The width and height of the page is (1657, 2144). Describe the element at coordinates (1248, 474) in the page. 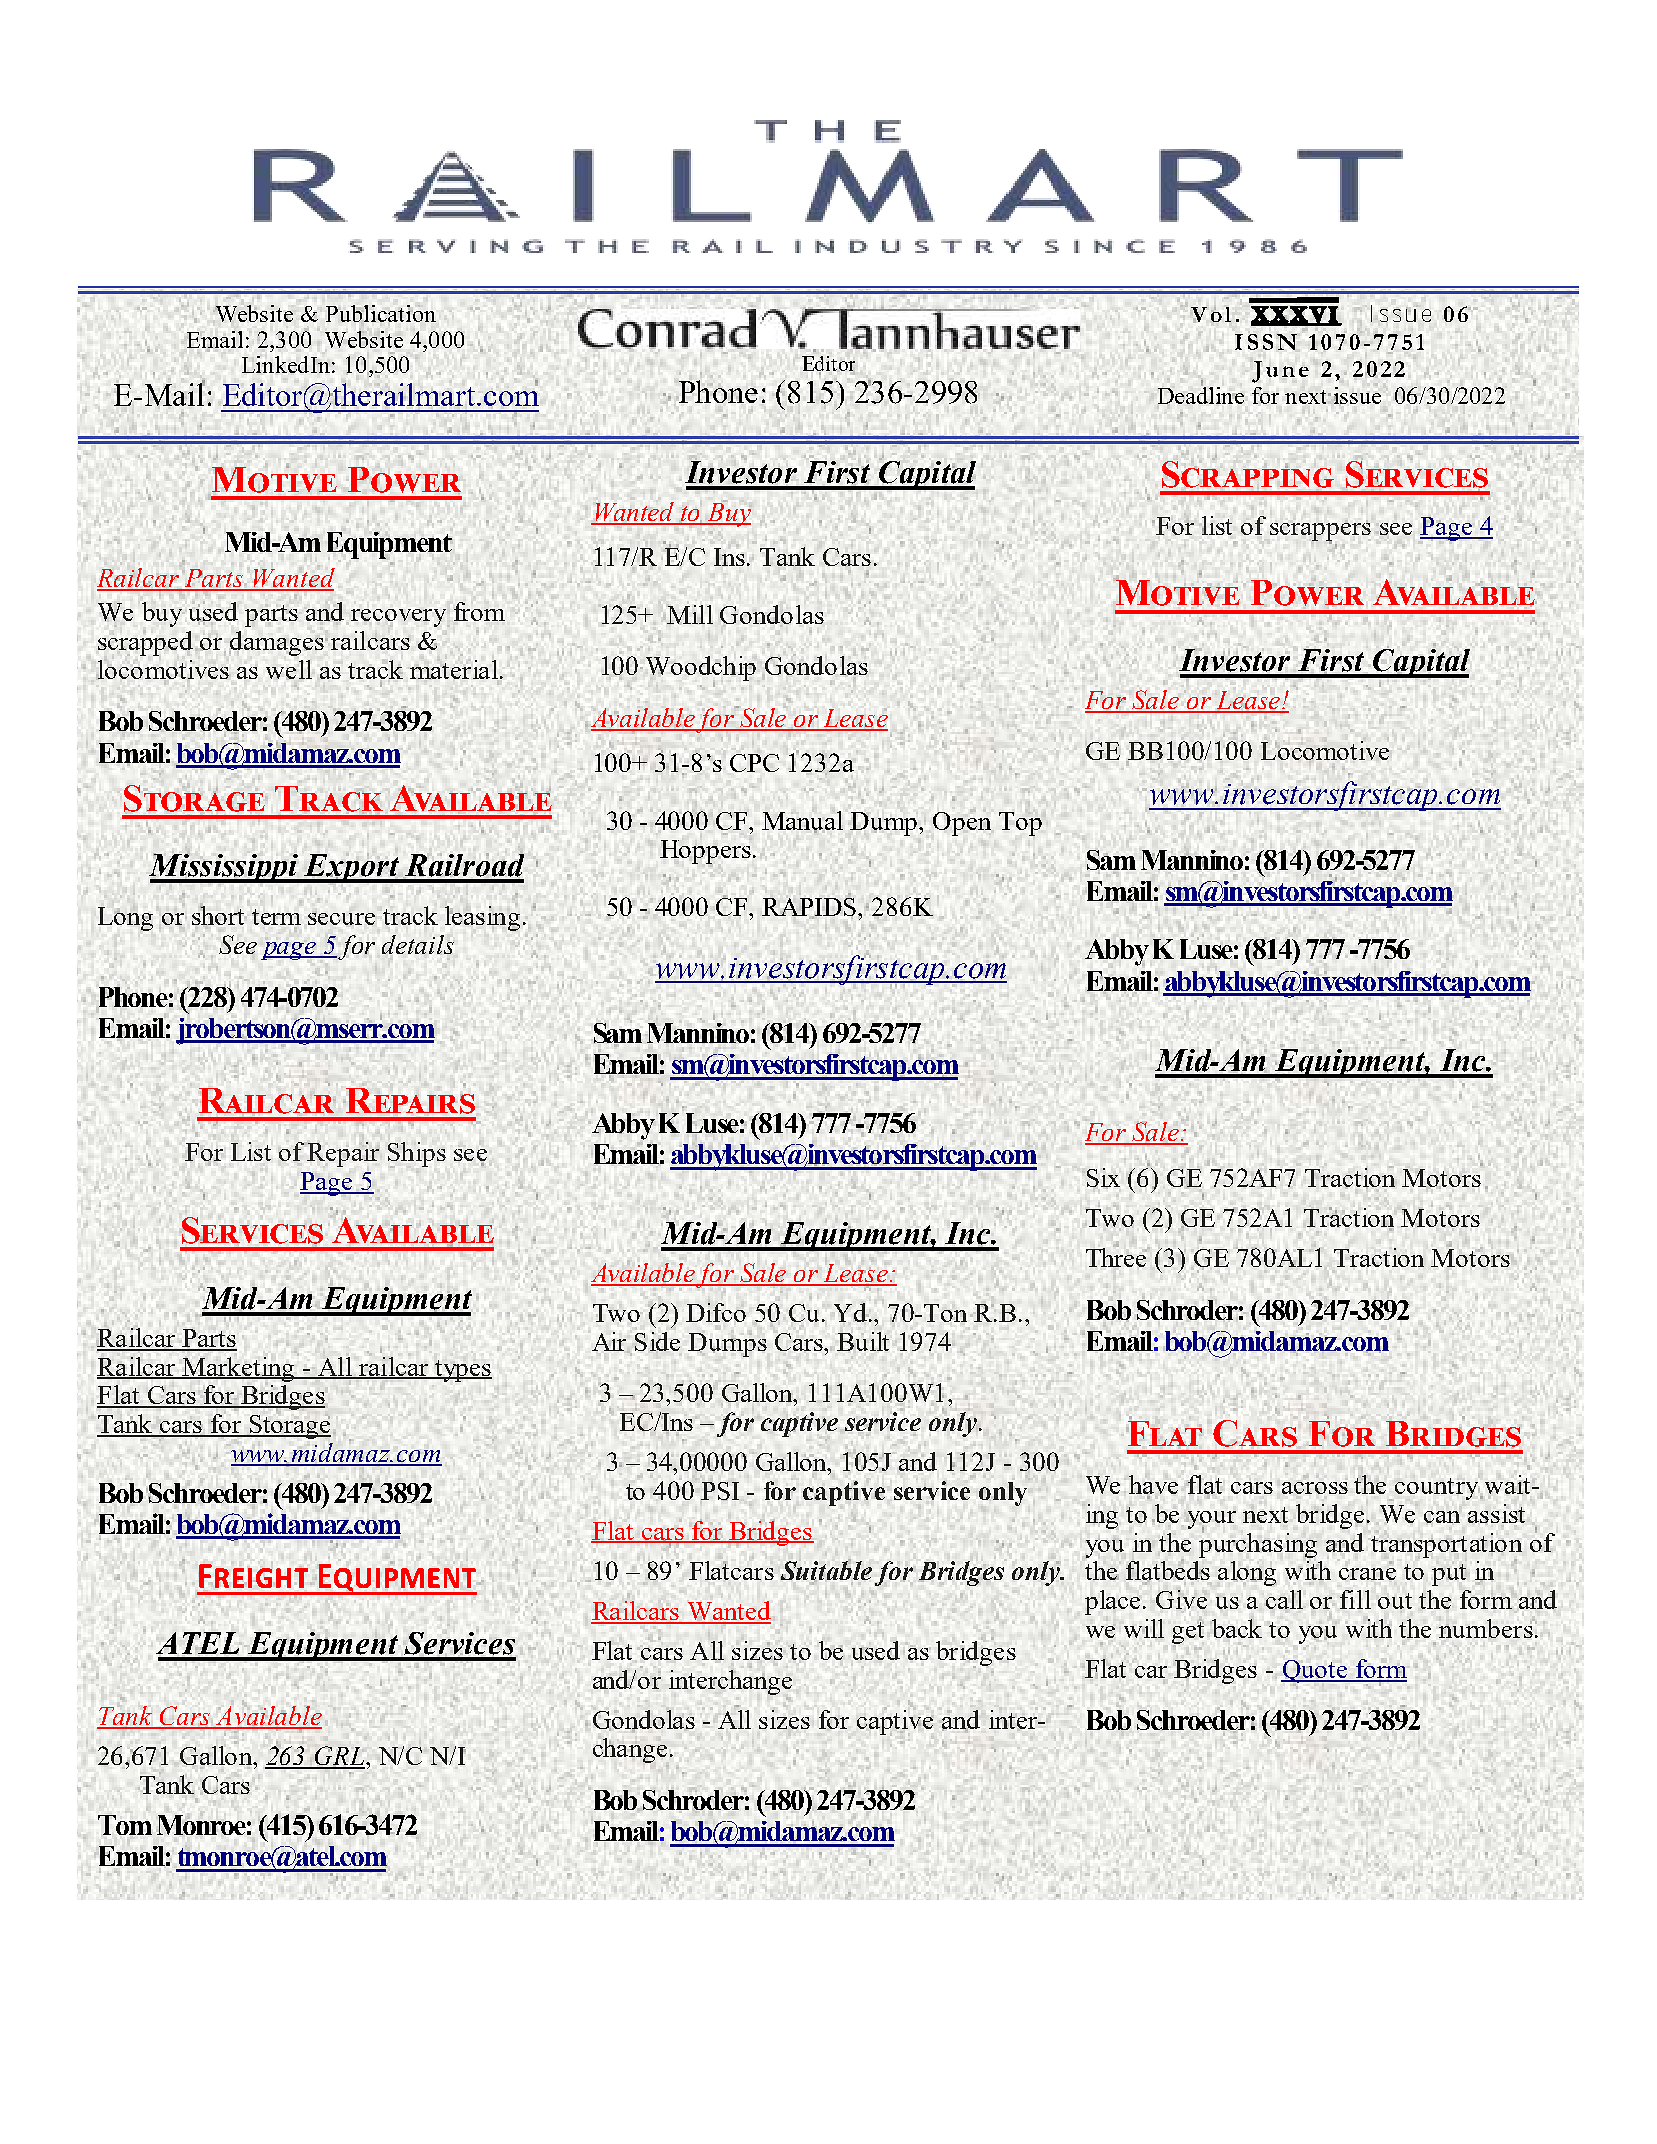

I see `Scrapping` at that location.
